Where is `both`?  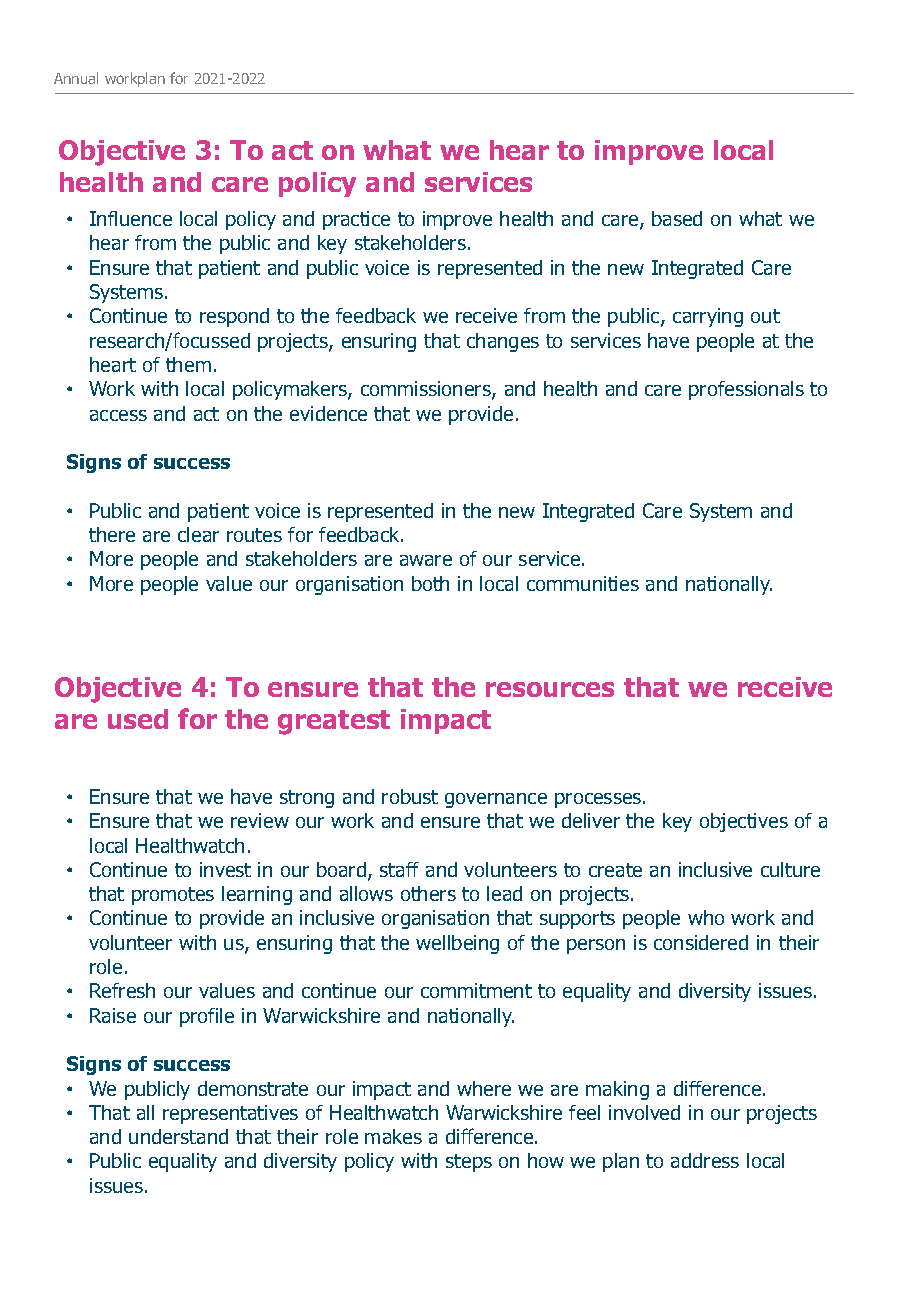
both is located at coordinates (430, 583).
